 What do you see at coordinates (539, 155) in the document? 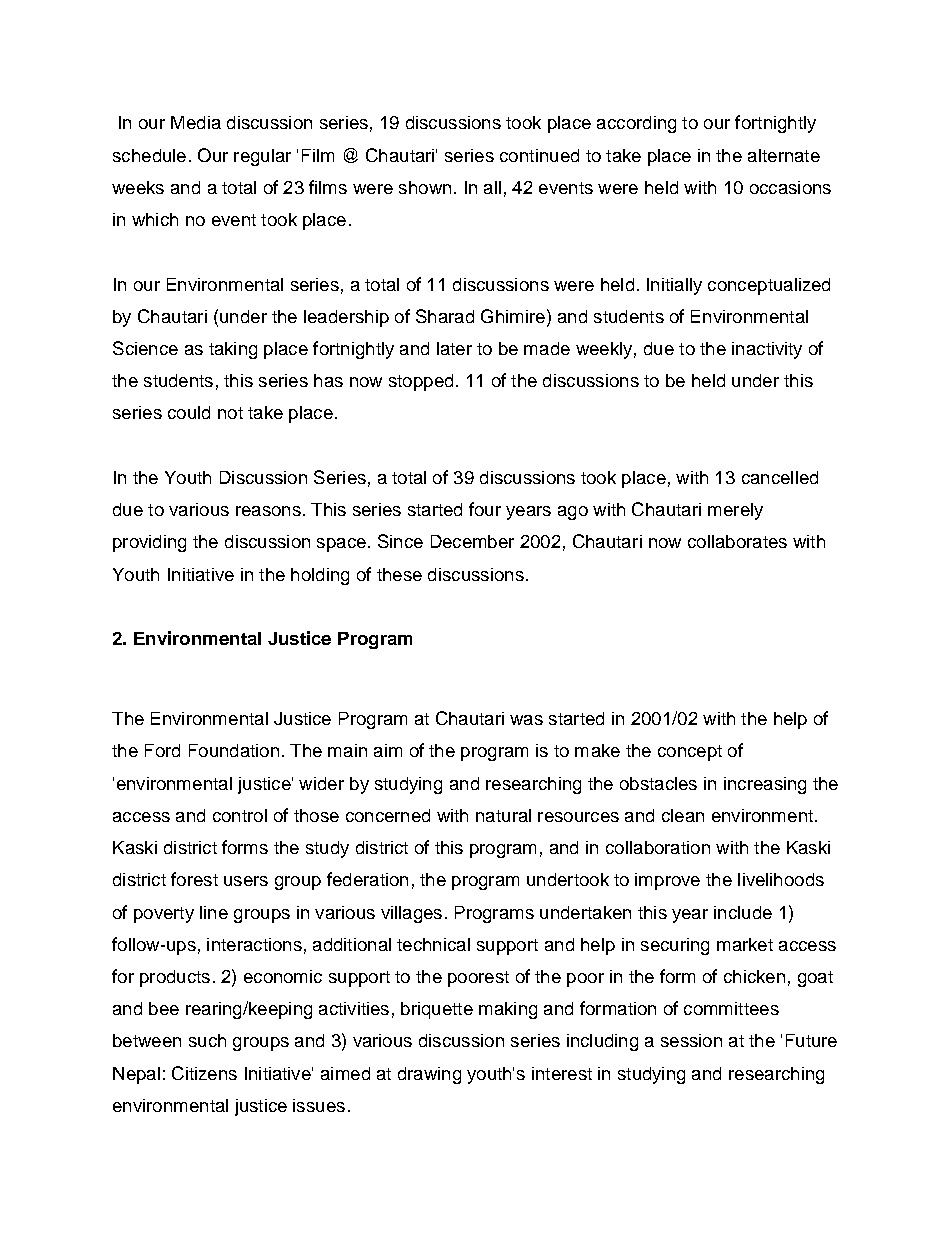
I see `continued` at bounding box center [539, 155].
